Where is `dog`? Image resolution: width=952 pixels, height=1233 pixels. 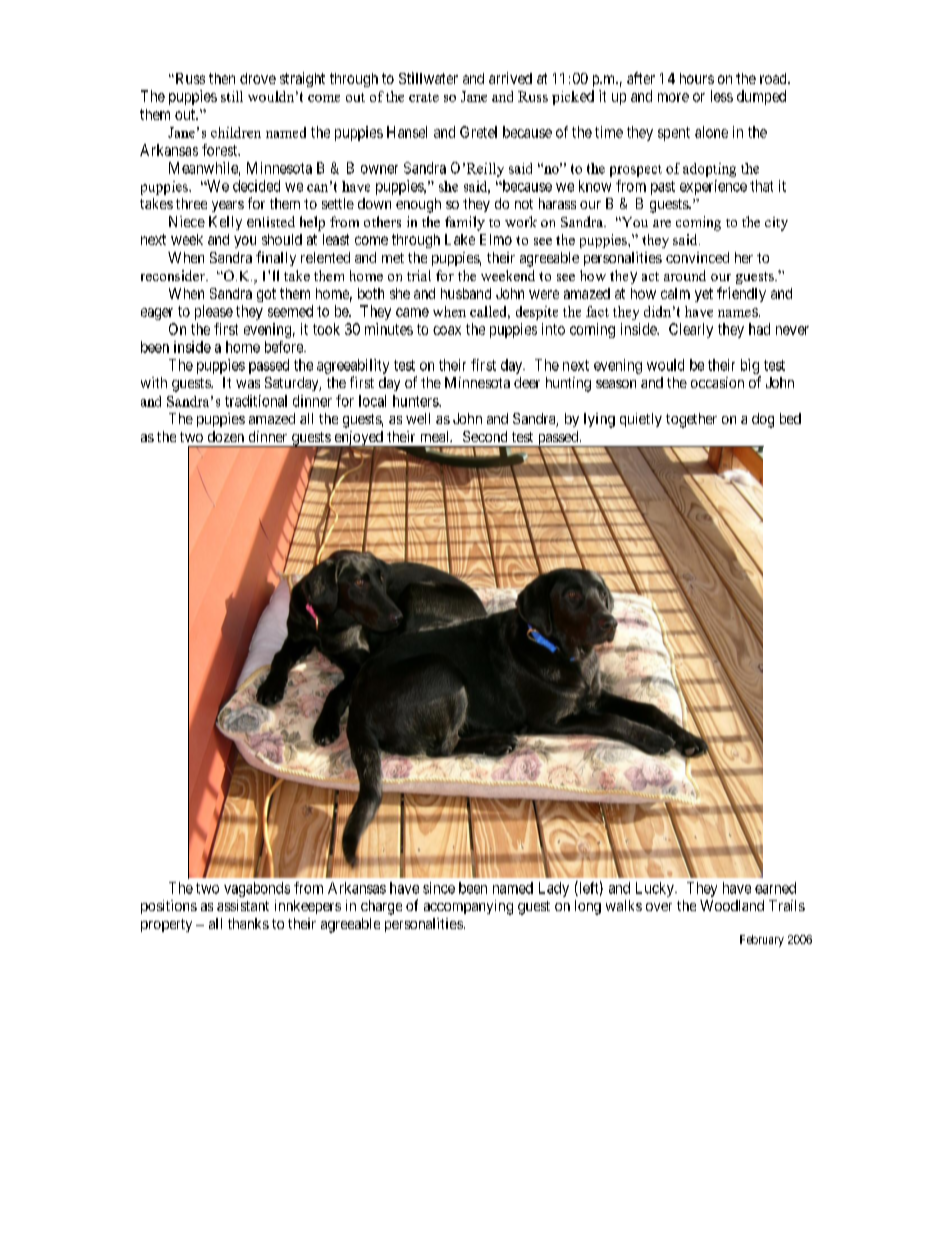
dog is located at coordinates (763, 420).
